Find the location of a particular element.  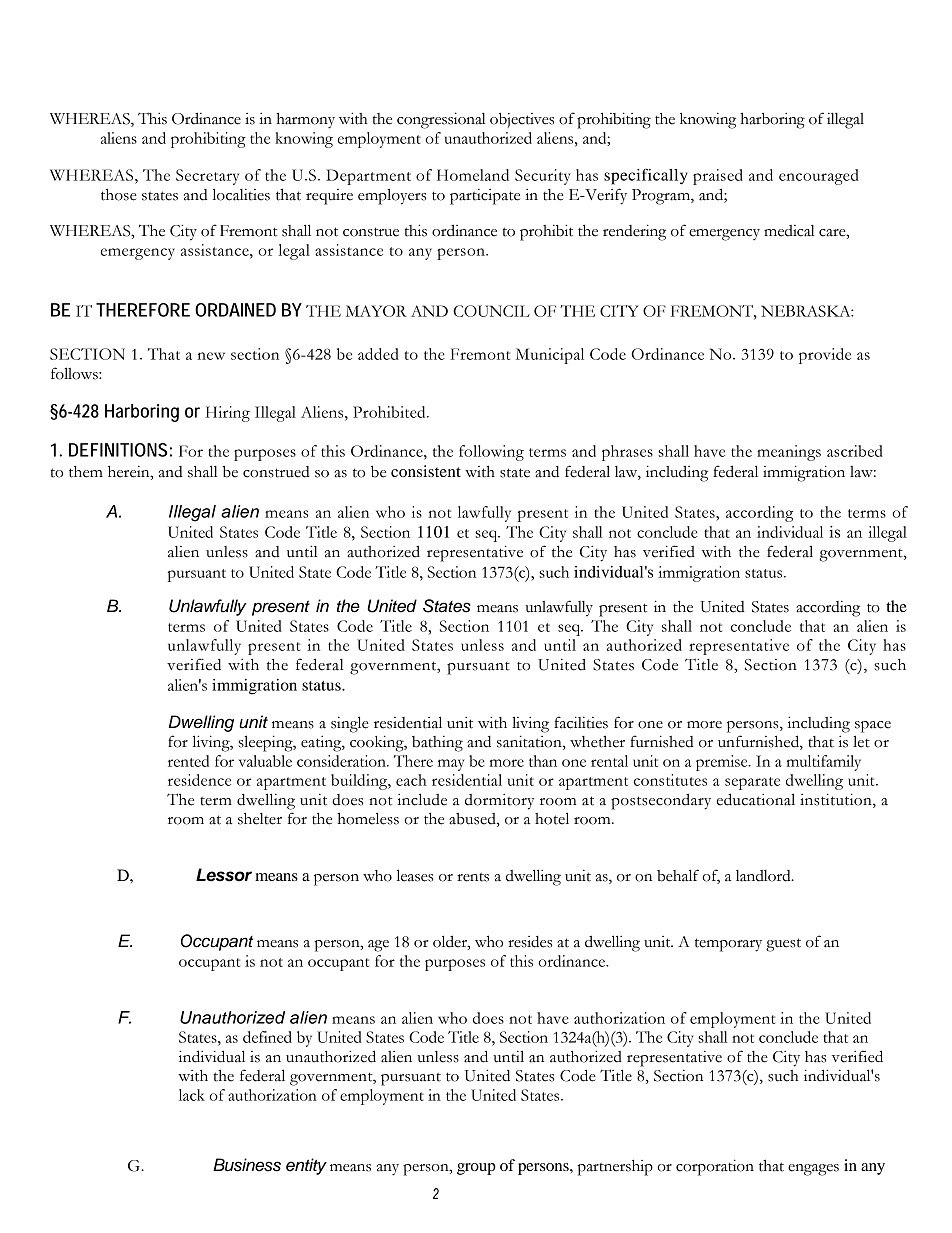

Homeland is located at coordinates (473, 175).
